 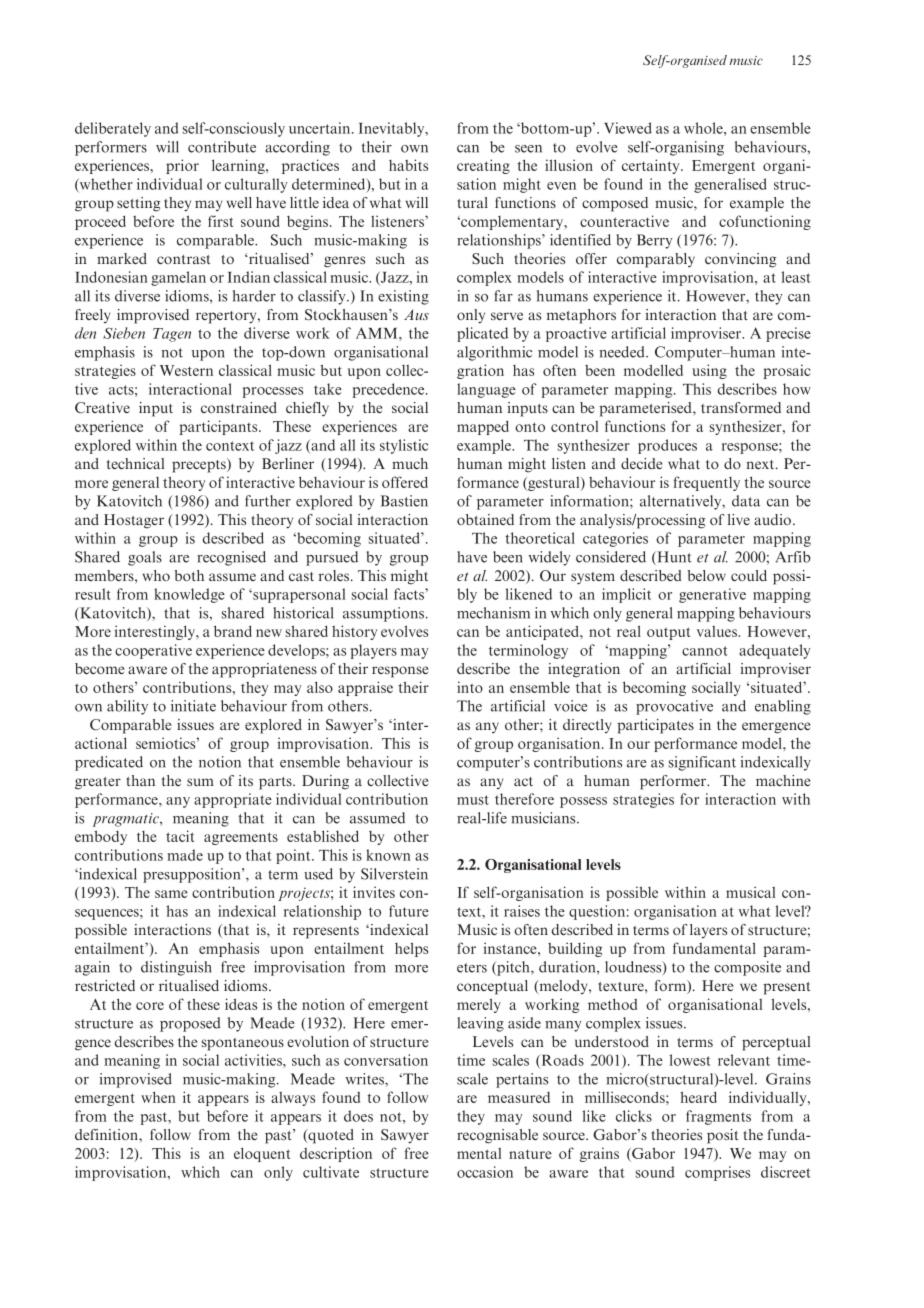 What do you see at coordinates (470, 687) in the page?
I see `into` at bounding box center [470, 687].
